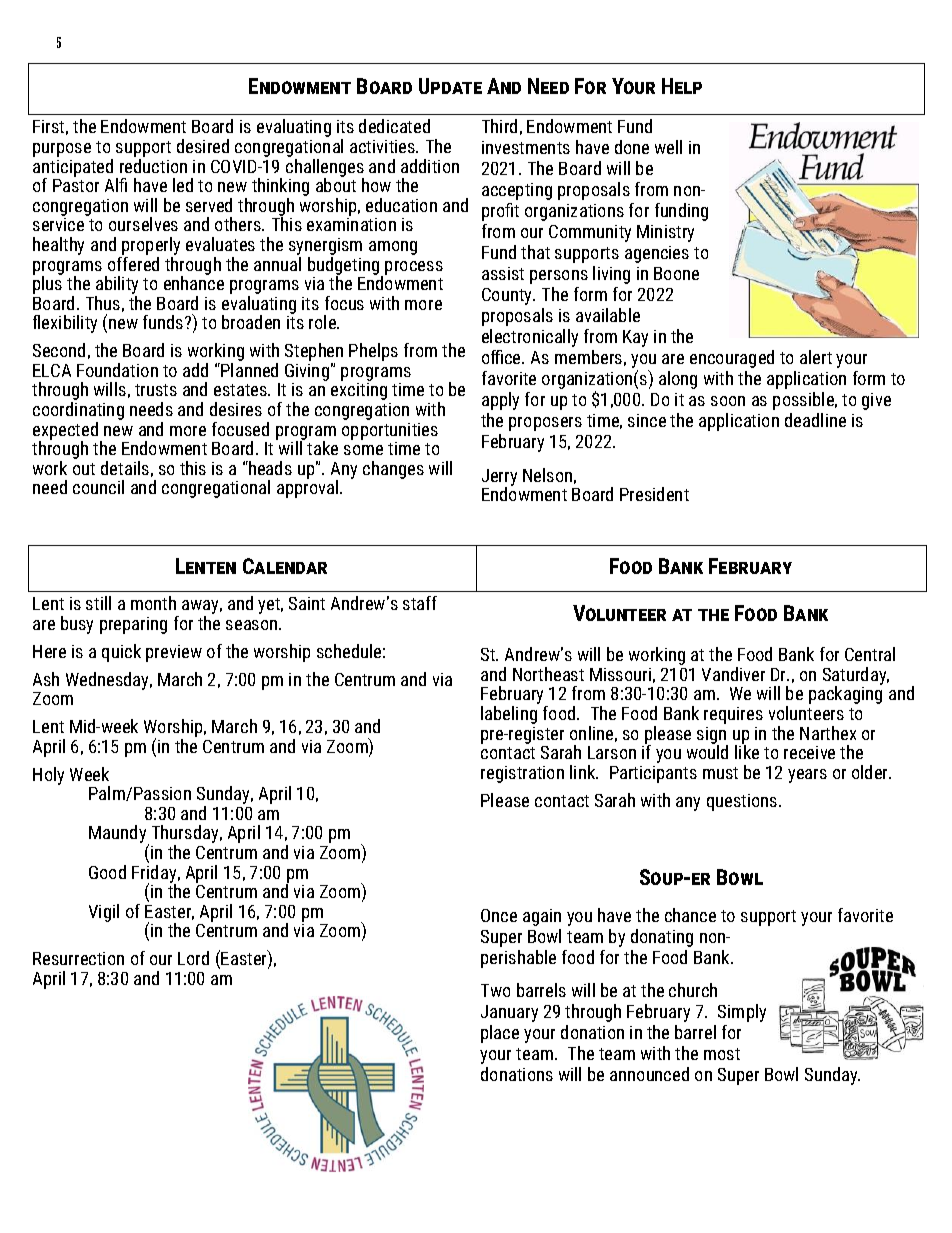 The image size is (952, 1233). What do you see at coordinates (193, 958) in the screenshot?
I see `Lord` at bounding box center [193, 958].
